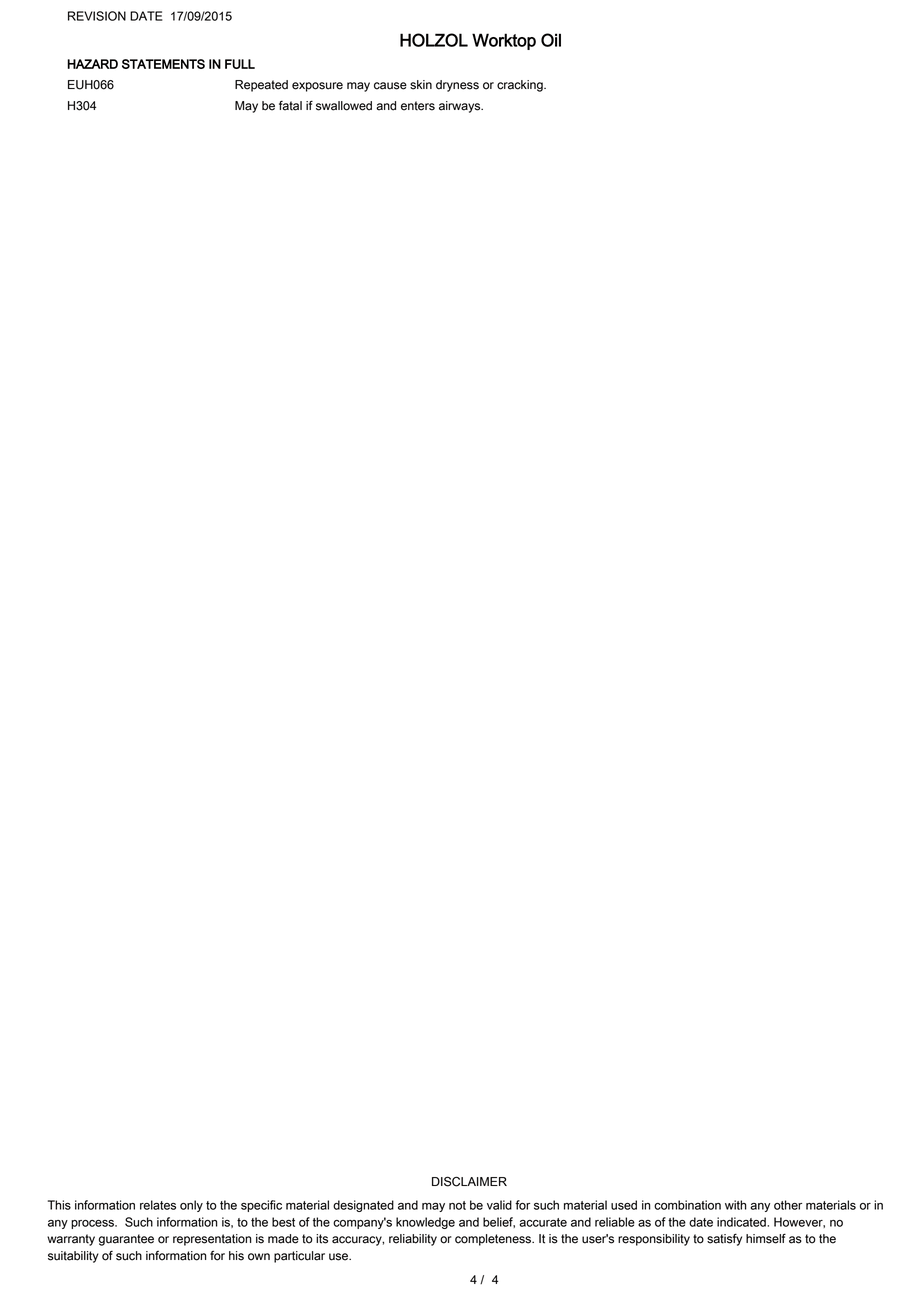 This page has width=924, height=1307. I want to click on airways, so click(461, 107).
